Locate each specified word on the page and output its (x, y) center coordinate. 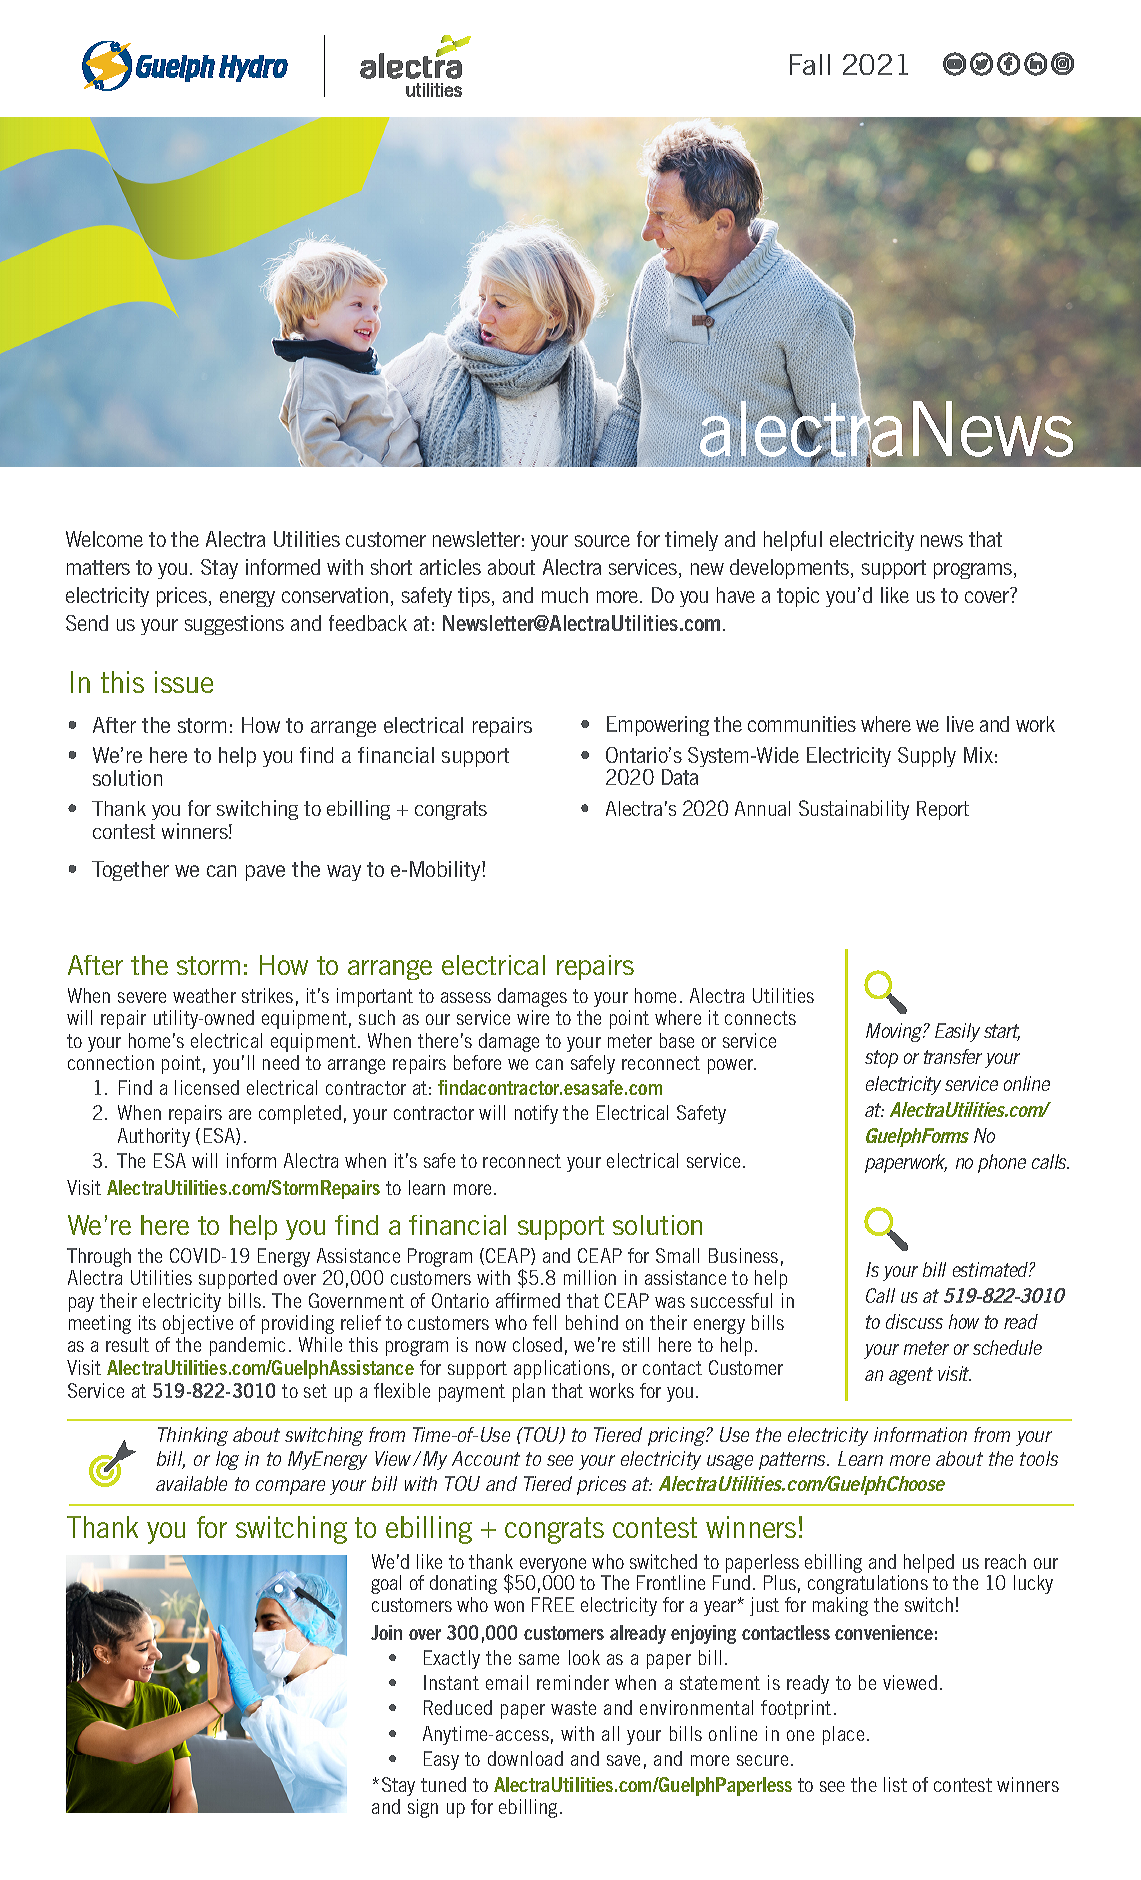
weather (204, 995)
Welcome (104, 539)
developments (791, 569)
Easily (957, 1032)
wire (533, 1017)
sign (423, 1808)
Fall (810, 64)
